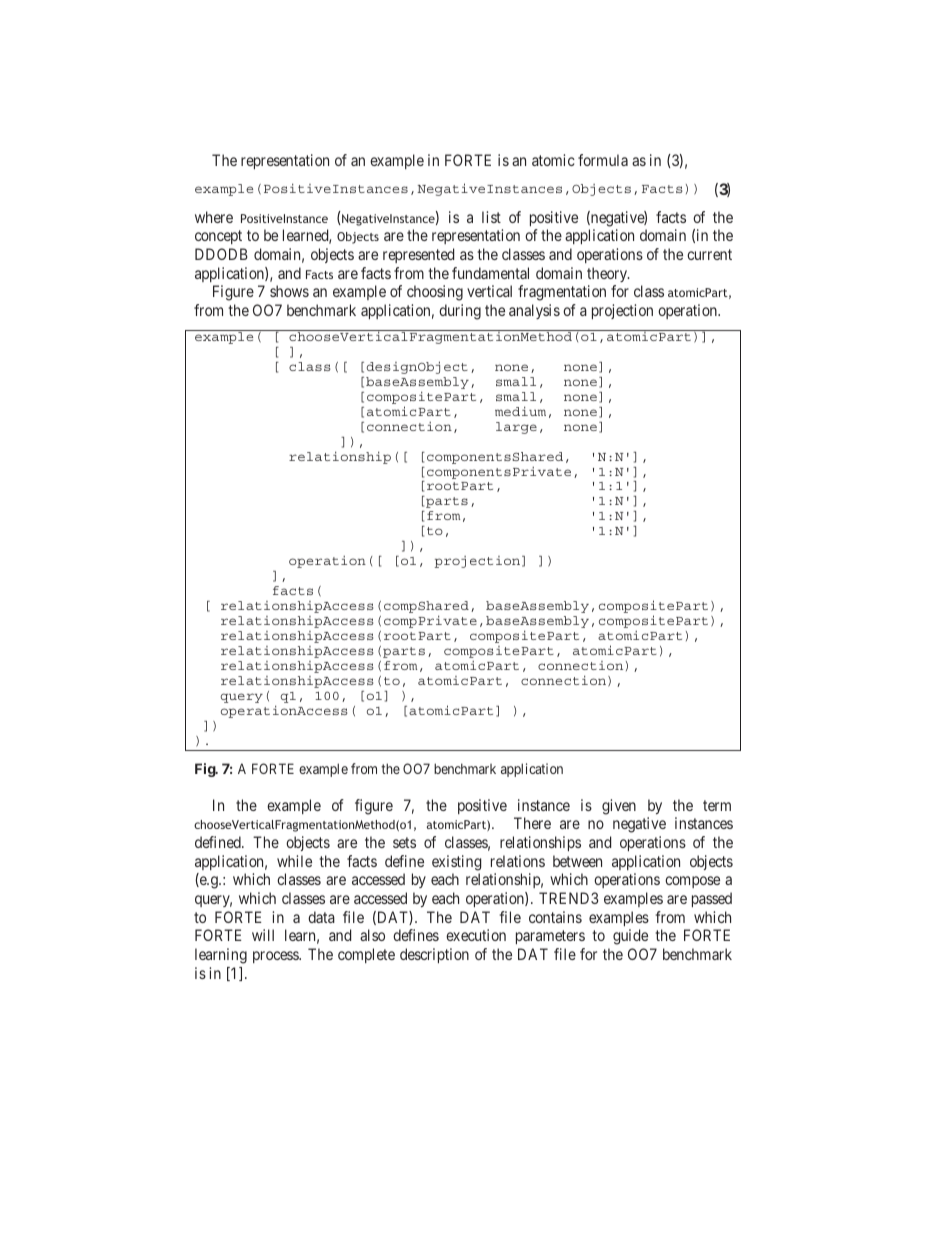  Describe the element at coordinates (534, 311) in the screenshot. I see `analysis` at that location.
